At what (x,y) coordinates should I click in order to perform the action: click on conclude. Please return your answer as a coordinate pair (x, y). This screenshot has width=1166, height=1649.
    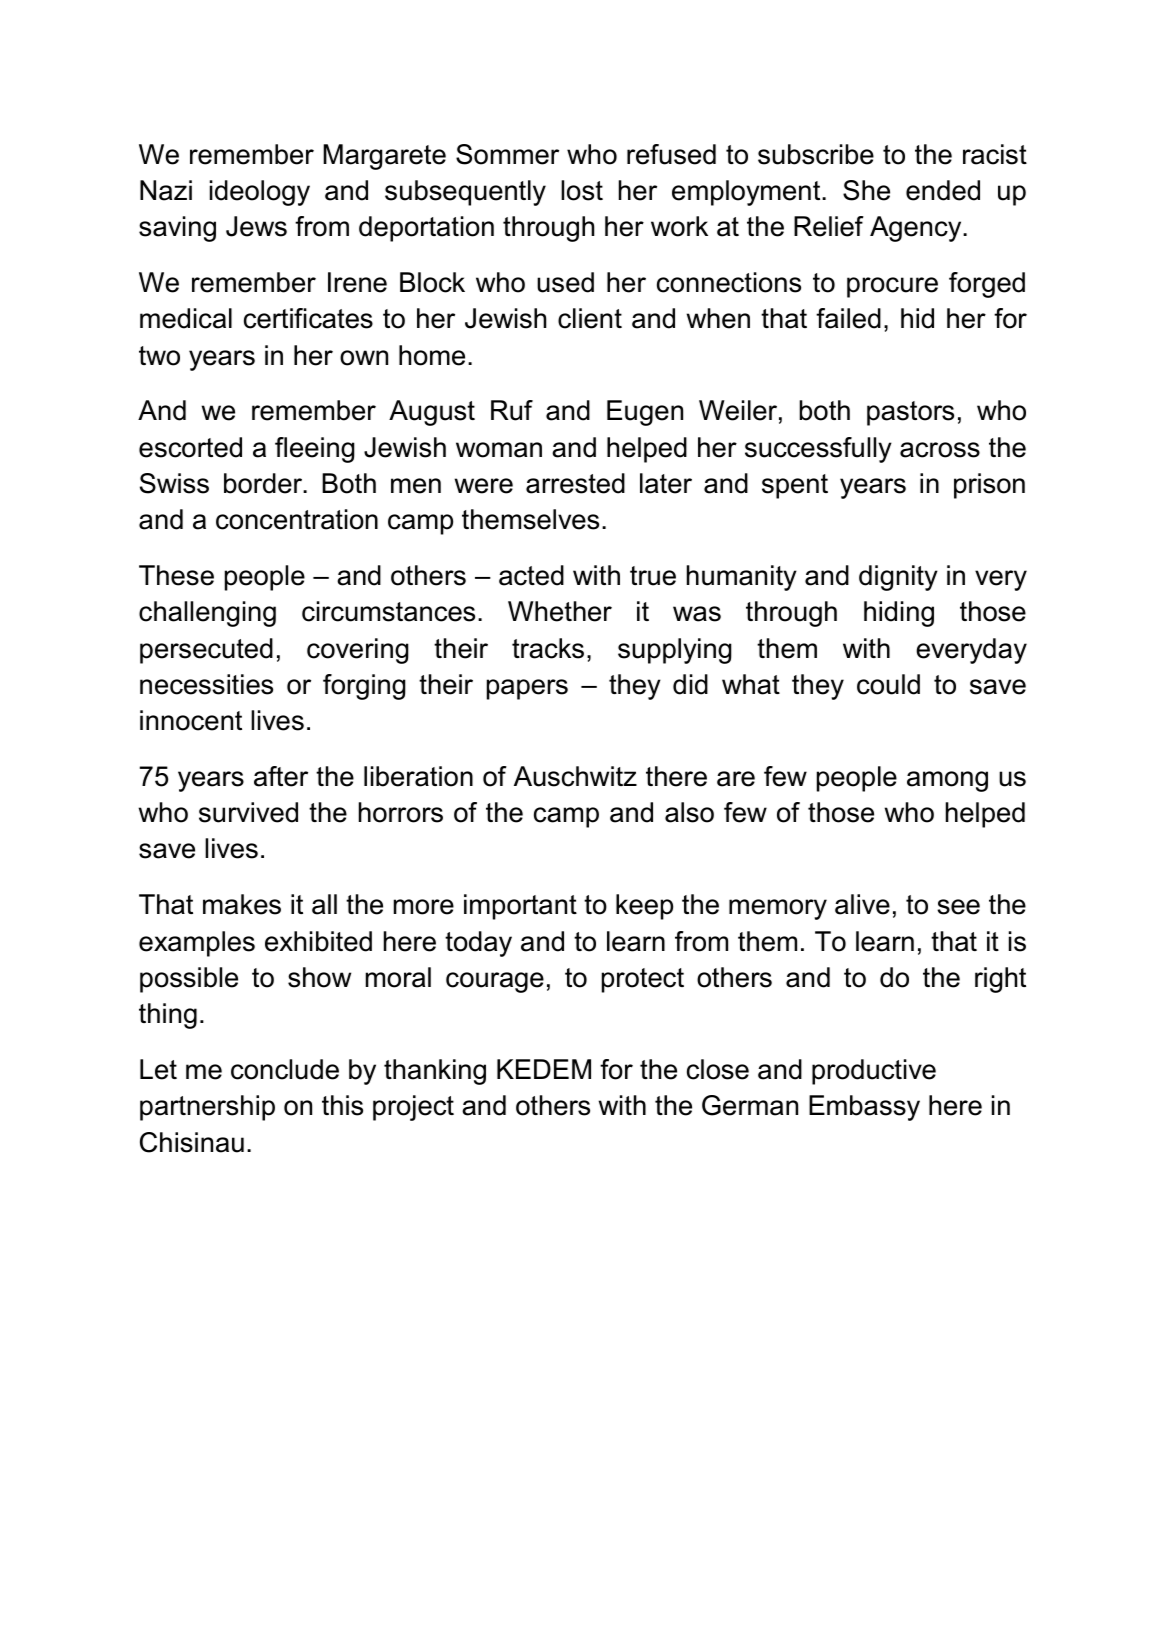
    Looking at the image, I should click on (285, 1069).
